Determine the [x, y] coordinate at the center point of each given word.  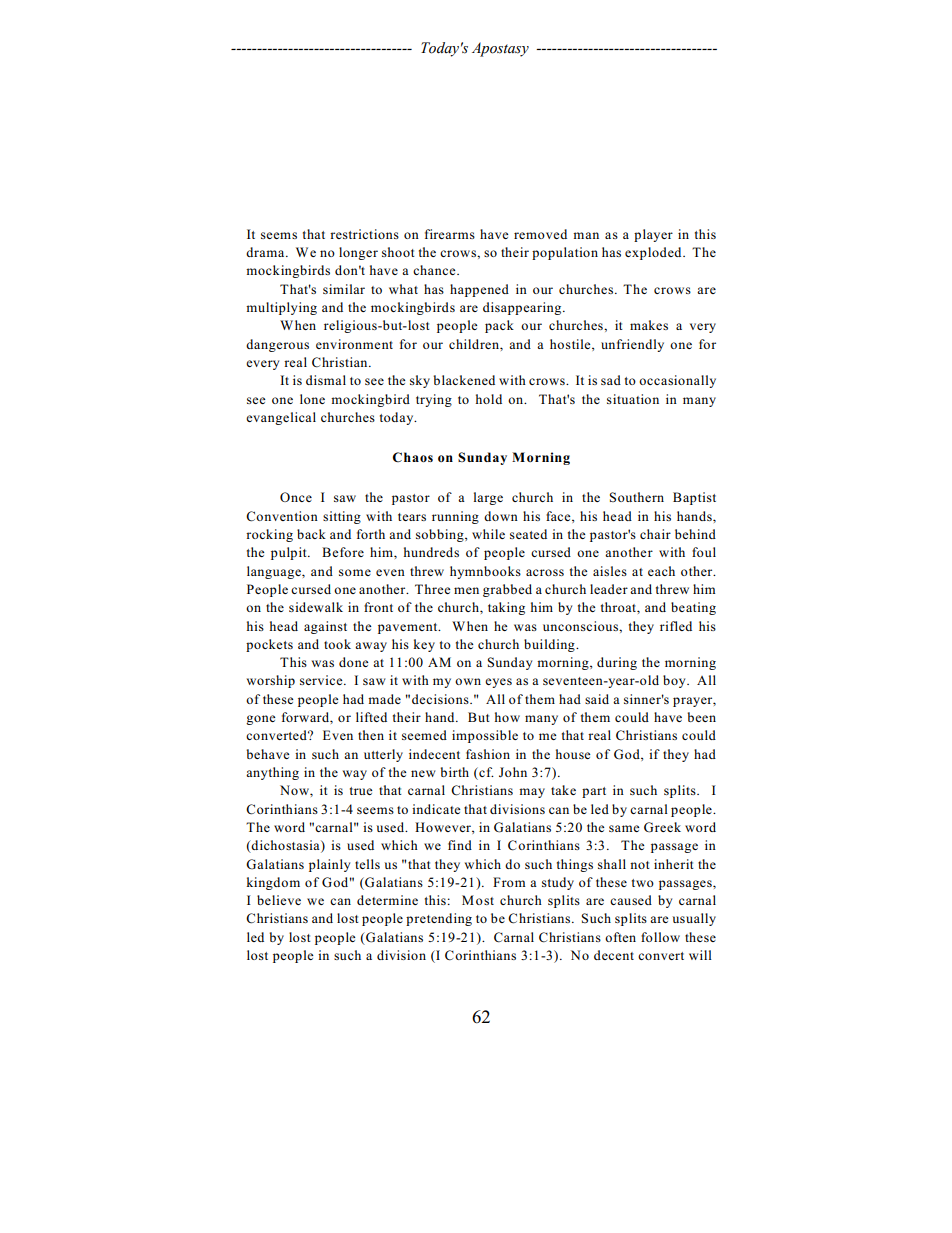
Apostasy [500, 49]
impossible [485, 736]
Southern [637, 497]
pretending [439, 919]
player [653, 235]
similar [344, 289]
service [322, 680]
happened [479, 290]
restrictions [364, 234]
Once [296, 497]
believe [279, 900]
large [488, 498]
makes [649, 325]
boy [675, 681]
